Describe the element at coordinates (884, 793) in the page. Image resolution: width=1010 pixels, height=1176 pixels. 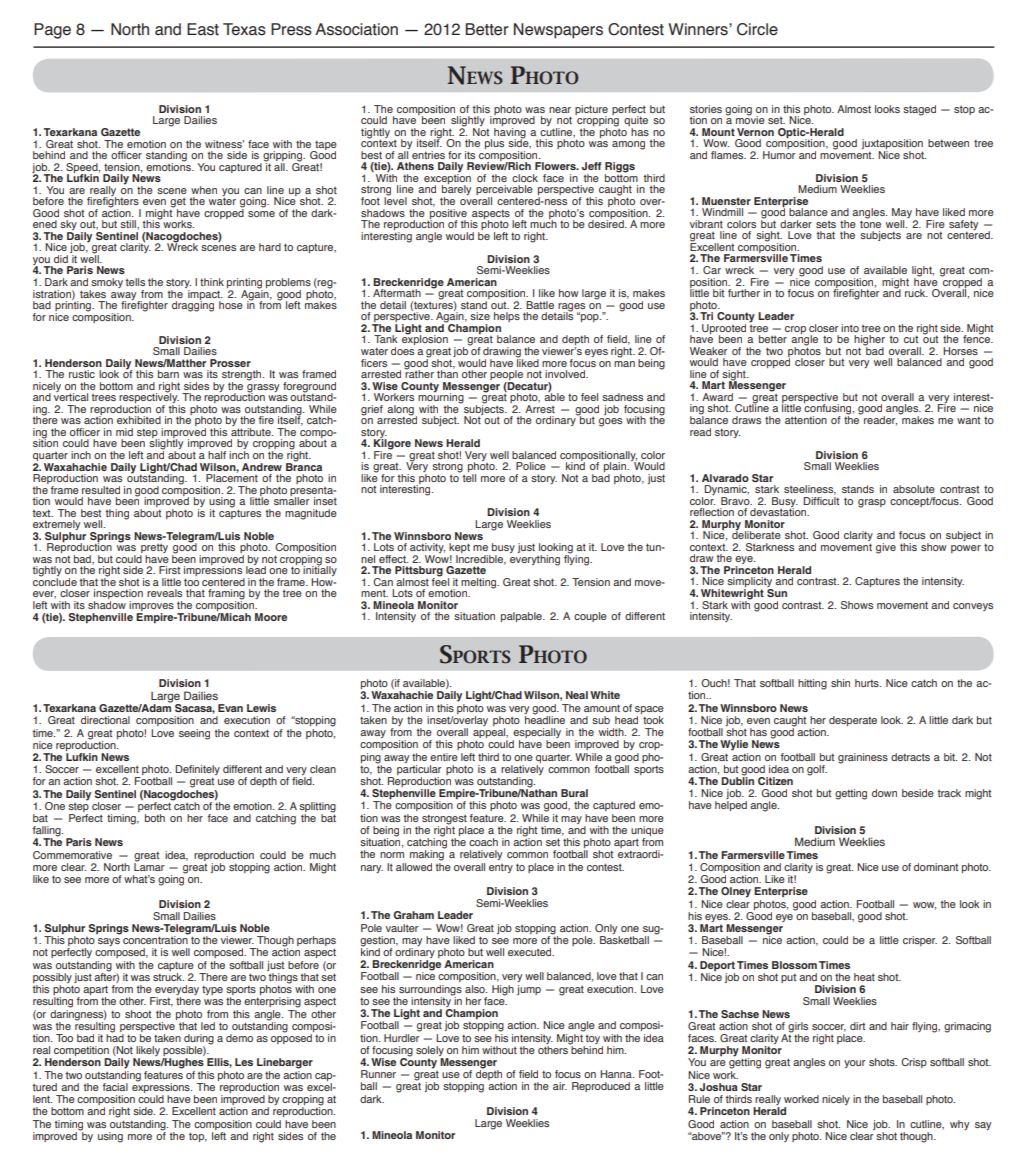
I see `down` at that location.
